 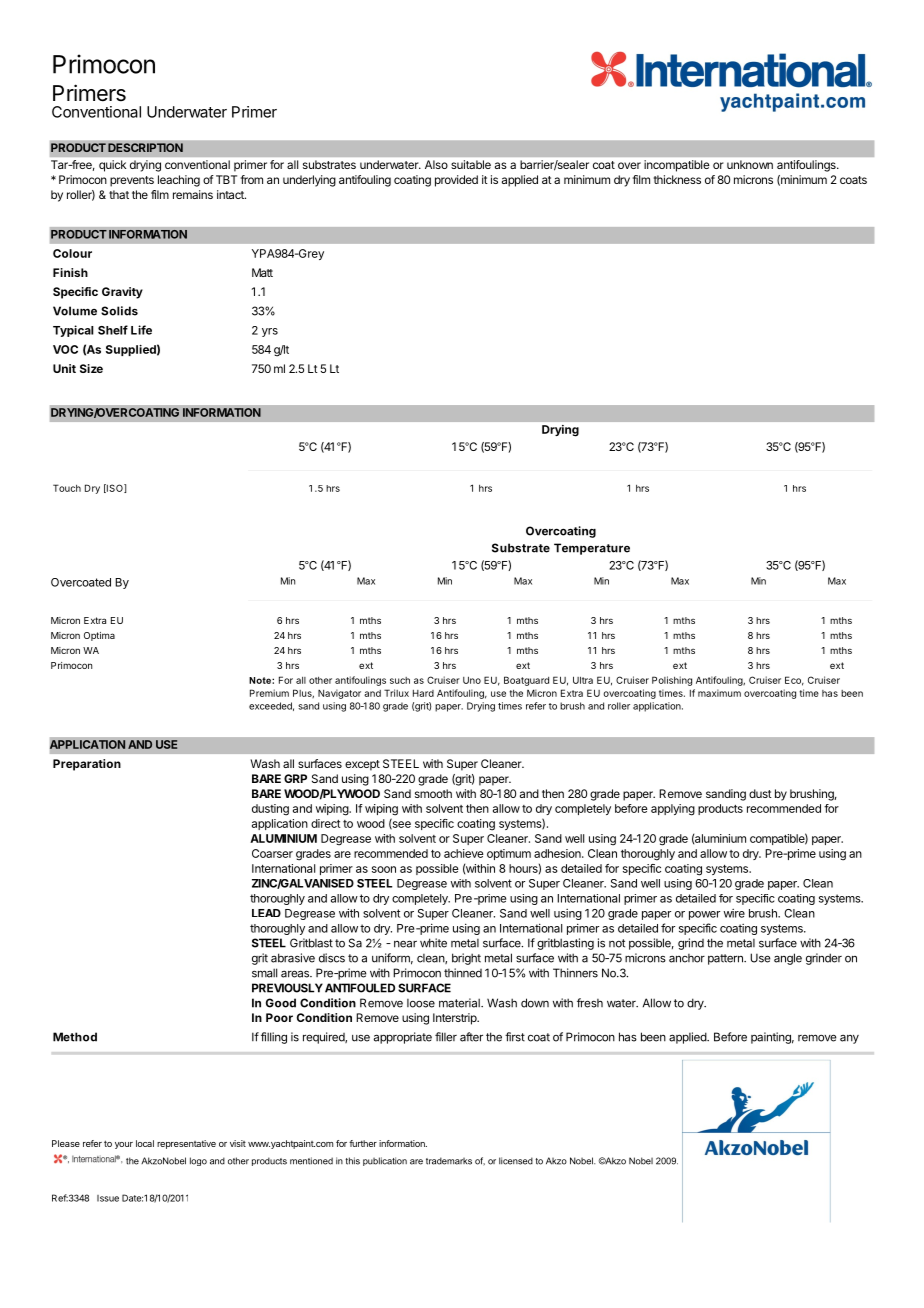 What do you see at coordinates (750, 164) in the document?
I see `unknown` at bounding box center [750, 164].
